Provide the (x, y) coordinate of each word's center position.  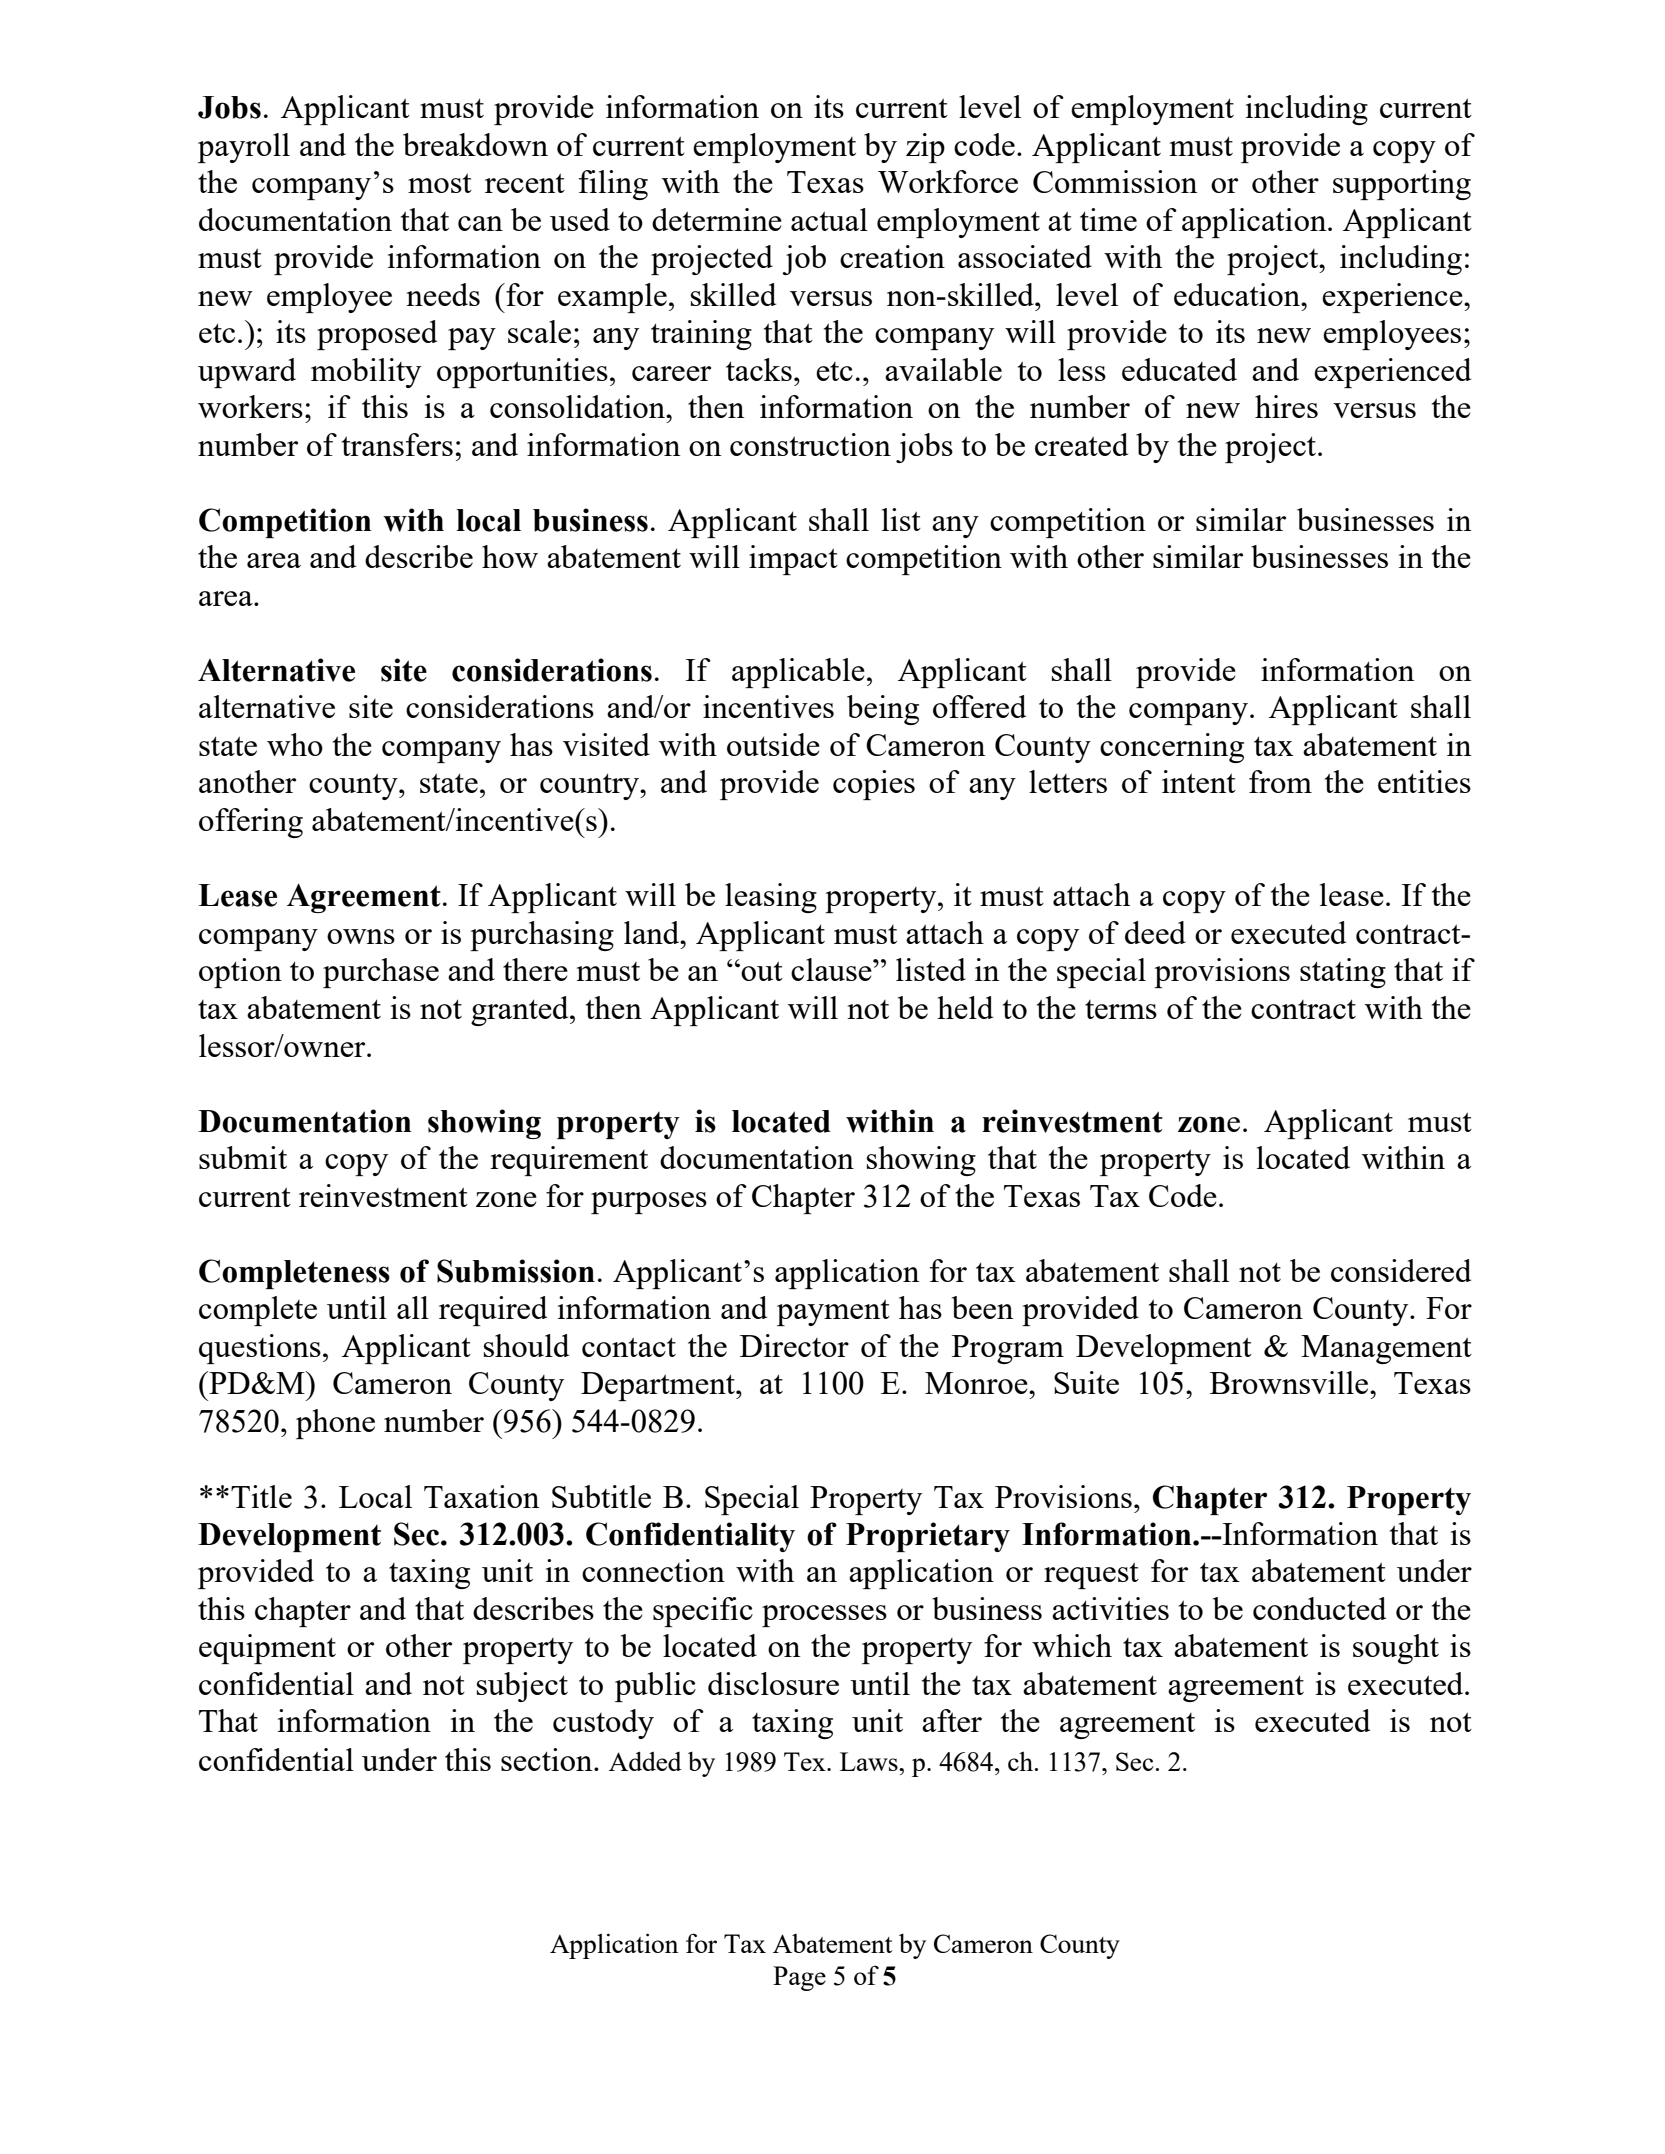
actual (829, 219)
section (548, 1759)
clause (832, 969)
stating (1343, 973)
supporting (1402, 185)
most (440, 183)
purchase (381, 973)
